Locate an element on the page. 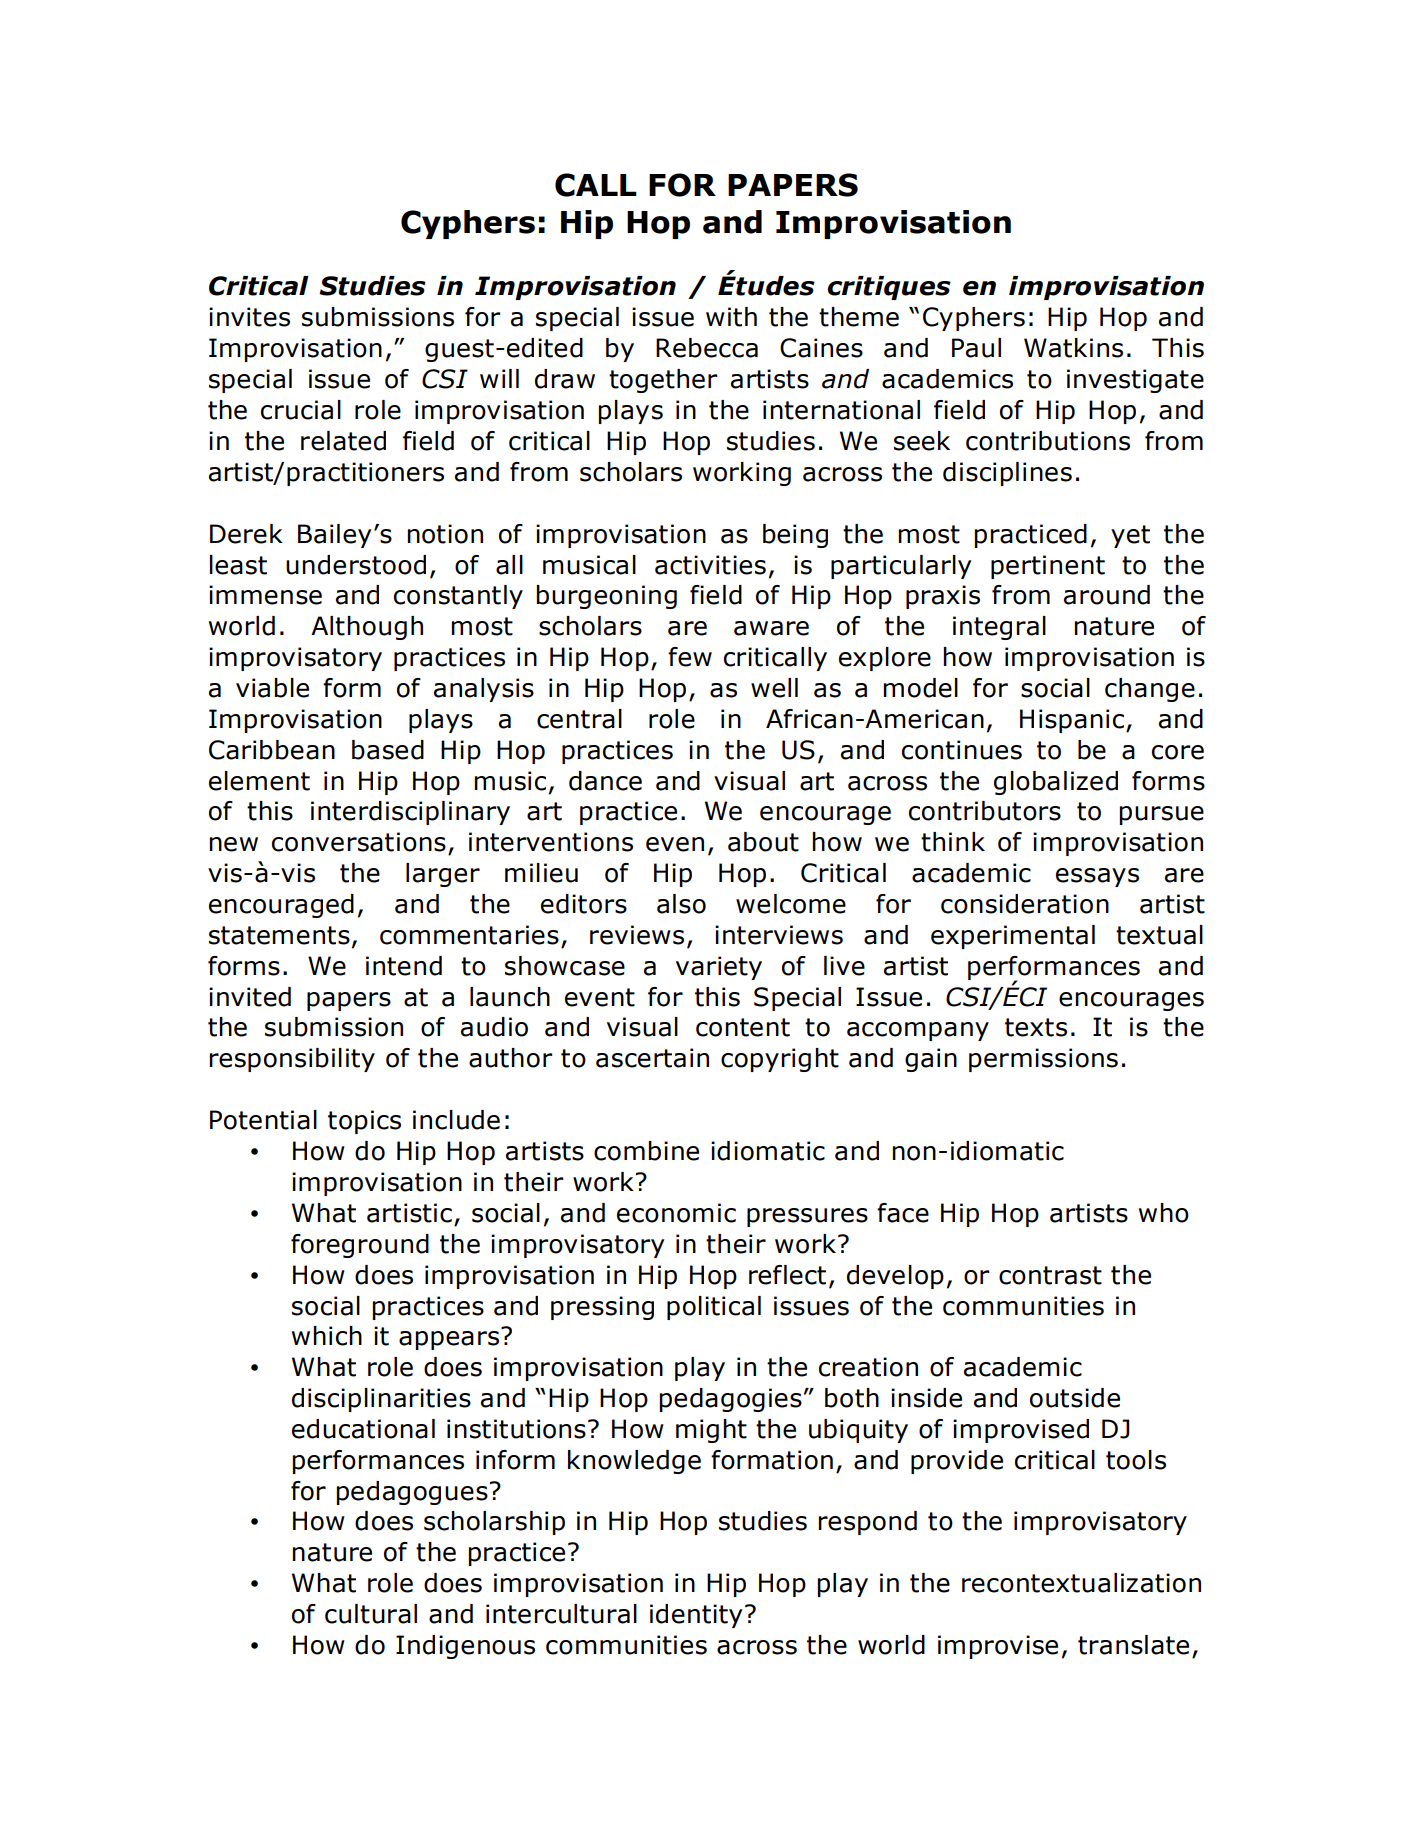  Indigenous is located at coordinates (465, 1647).
